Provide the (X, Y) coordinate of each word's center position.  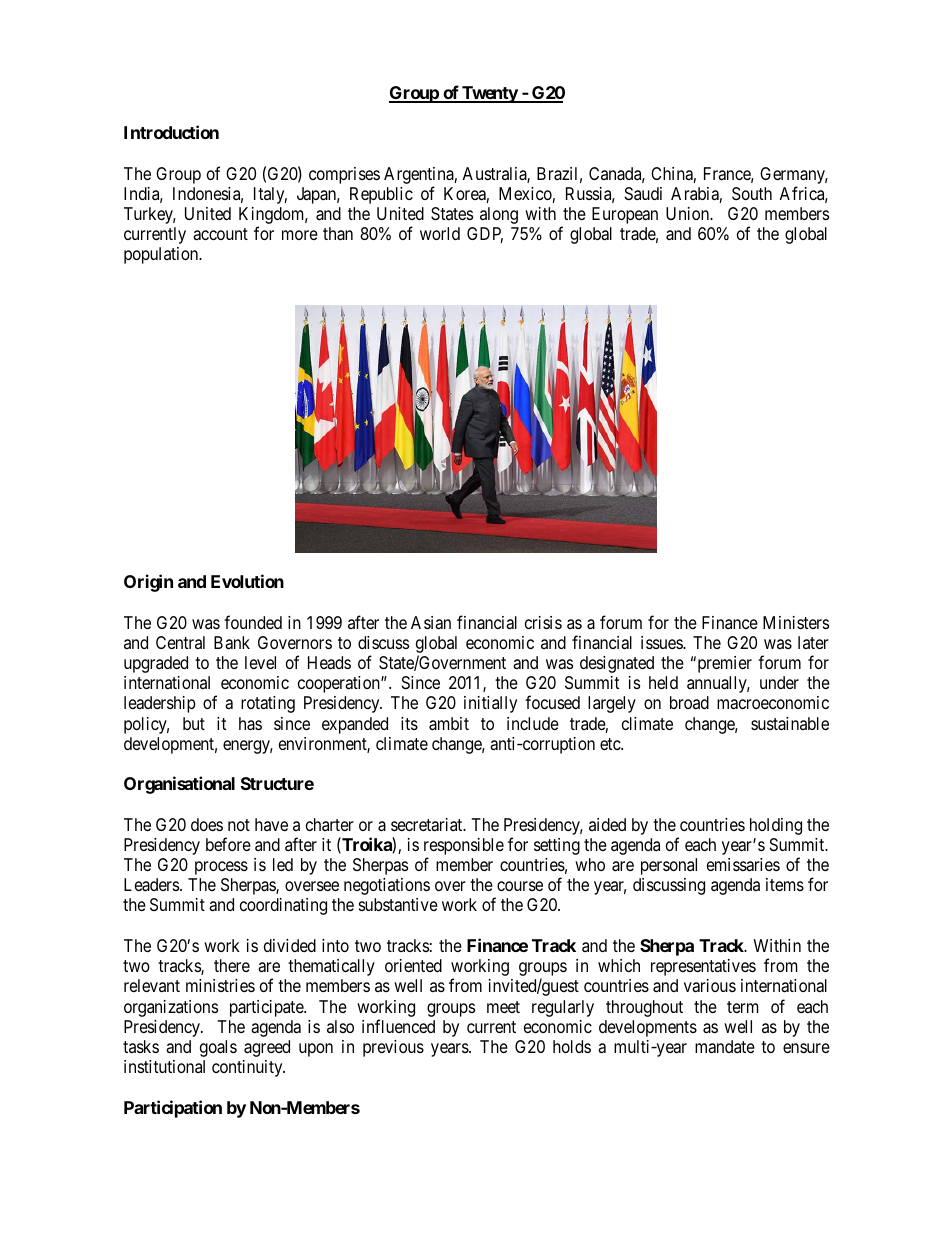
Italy (270, 195)
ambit (449, 724)
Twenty (489, 94)
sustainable (790, 724)
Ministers (796, 622)
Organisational (179, 785)
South (752, 193)
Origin (148, 583)
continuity (248, 1068)
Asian (431, 623)
